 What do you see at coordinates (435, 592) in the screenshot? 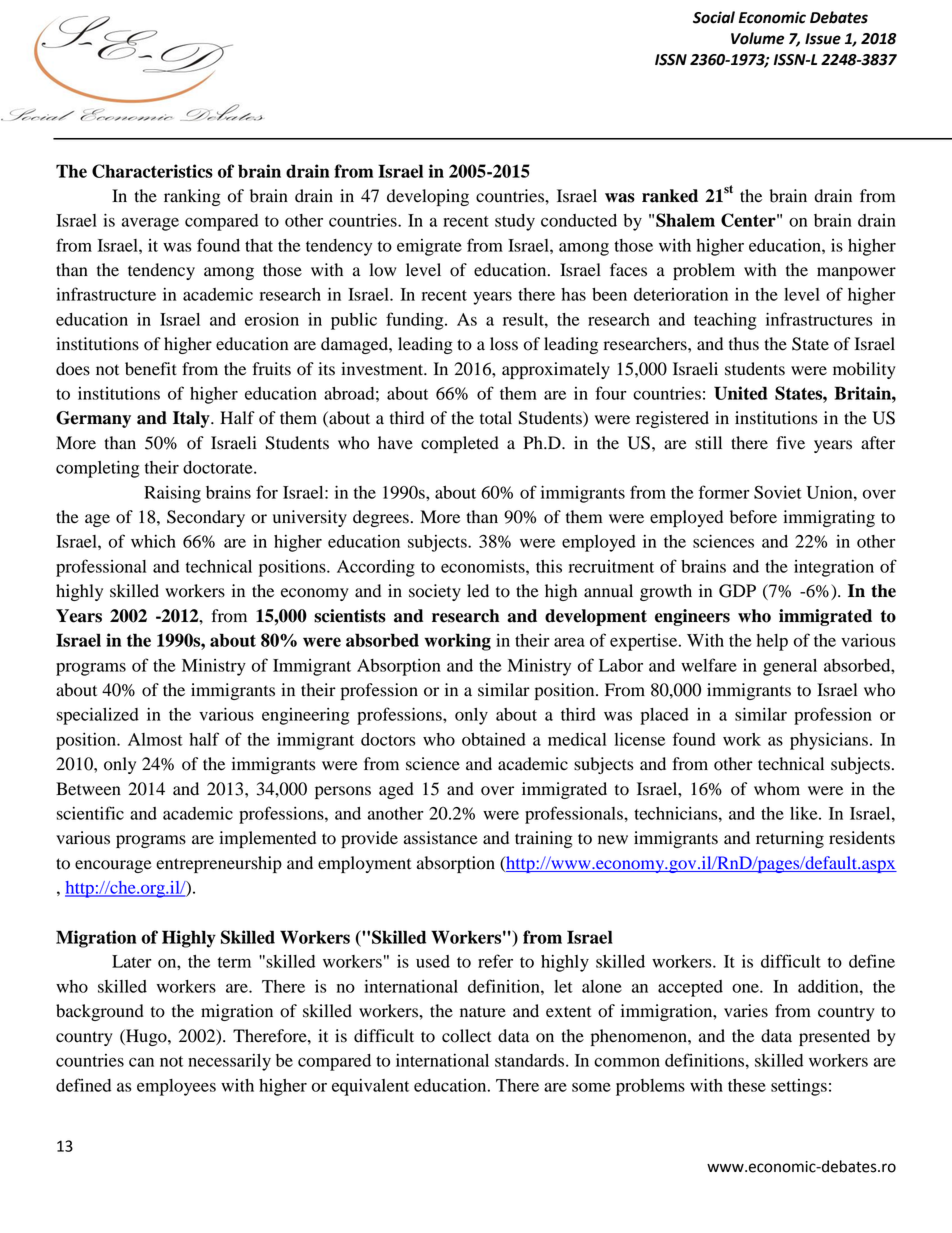
I see `society` at bounding box center [435, 592].
